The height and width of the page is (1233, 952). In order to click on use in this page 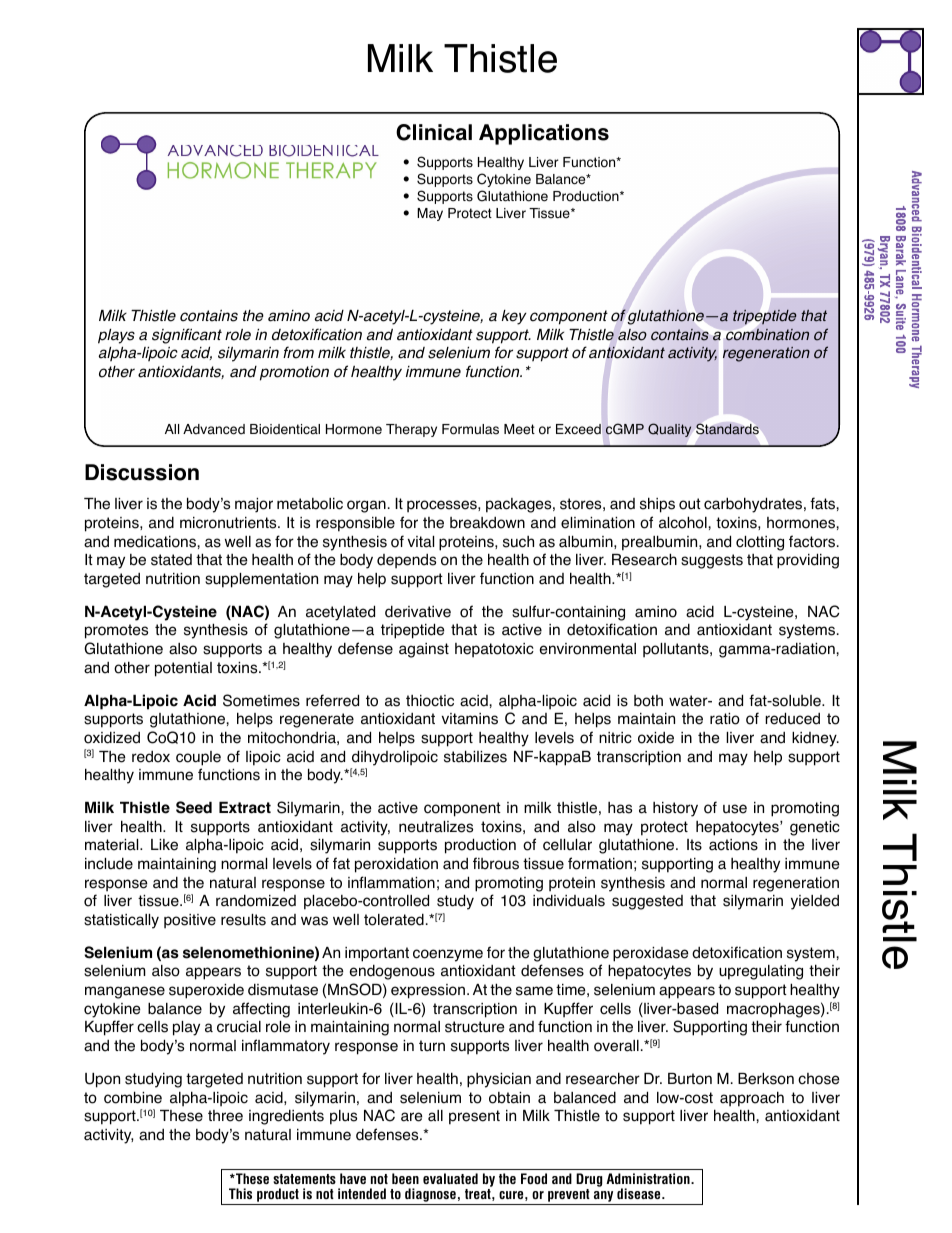, I will do `click(735, 809)`.
